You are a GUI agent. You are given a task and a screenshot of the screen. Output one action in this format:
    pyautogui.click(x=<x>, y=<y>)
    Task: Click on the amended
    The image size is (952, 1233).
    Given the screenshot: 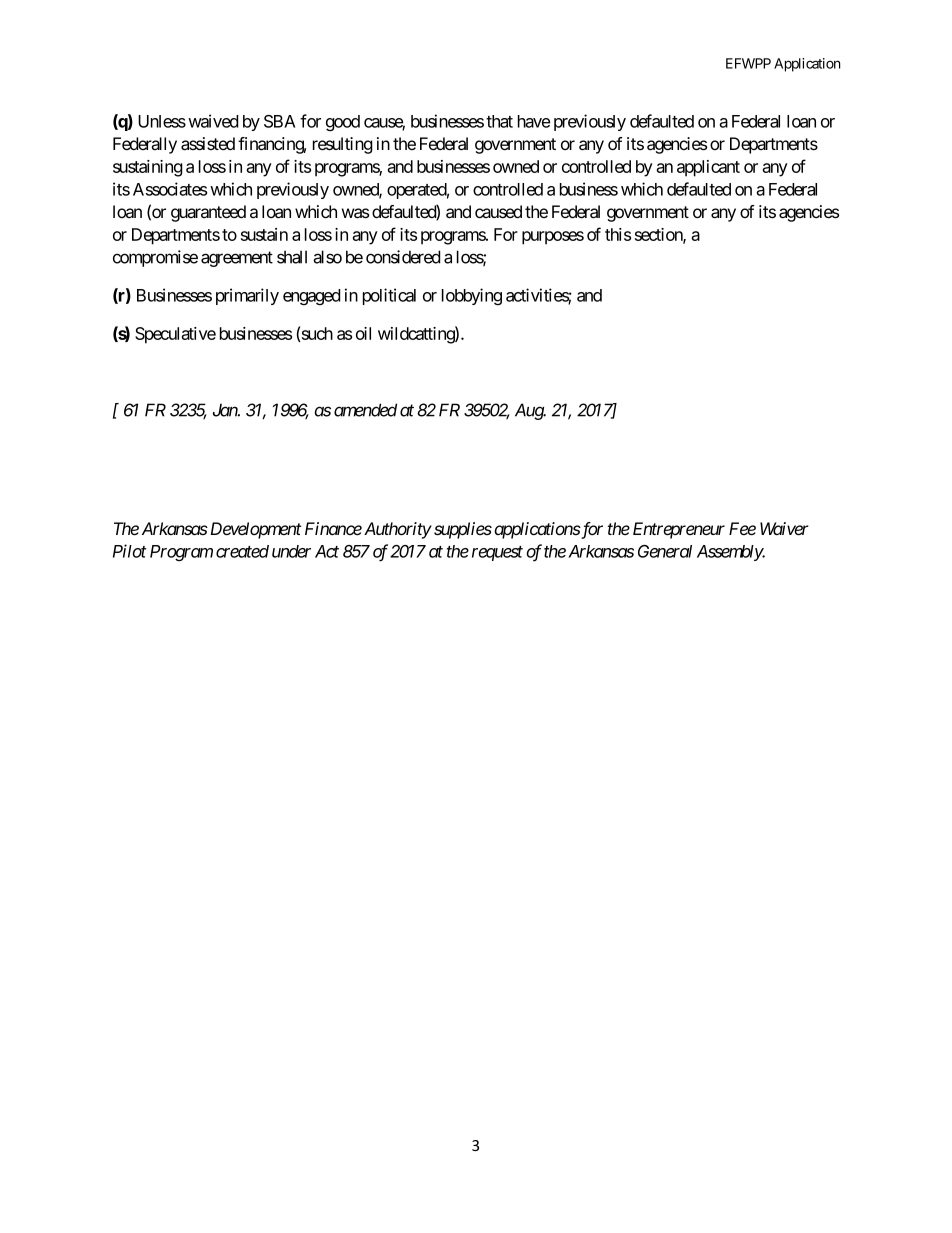 What is the action you would take?
    pyautogui.click(x=365, y=410)
